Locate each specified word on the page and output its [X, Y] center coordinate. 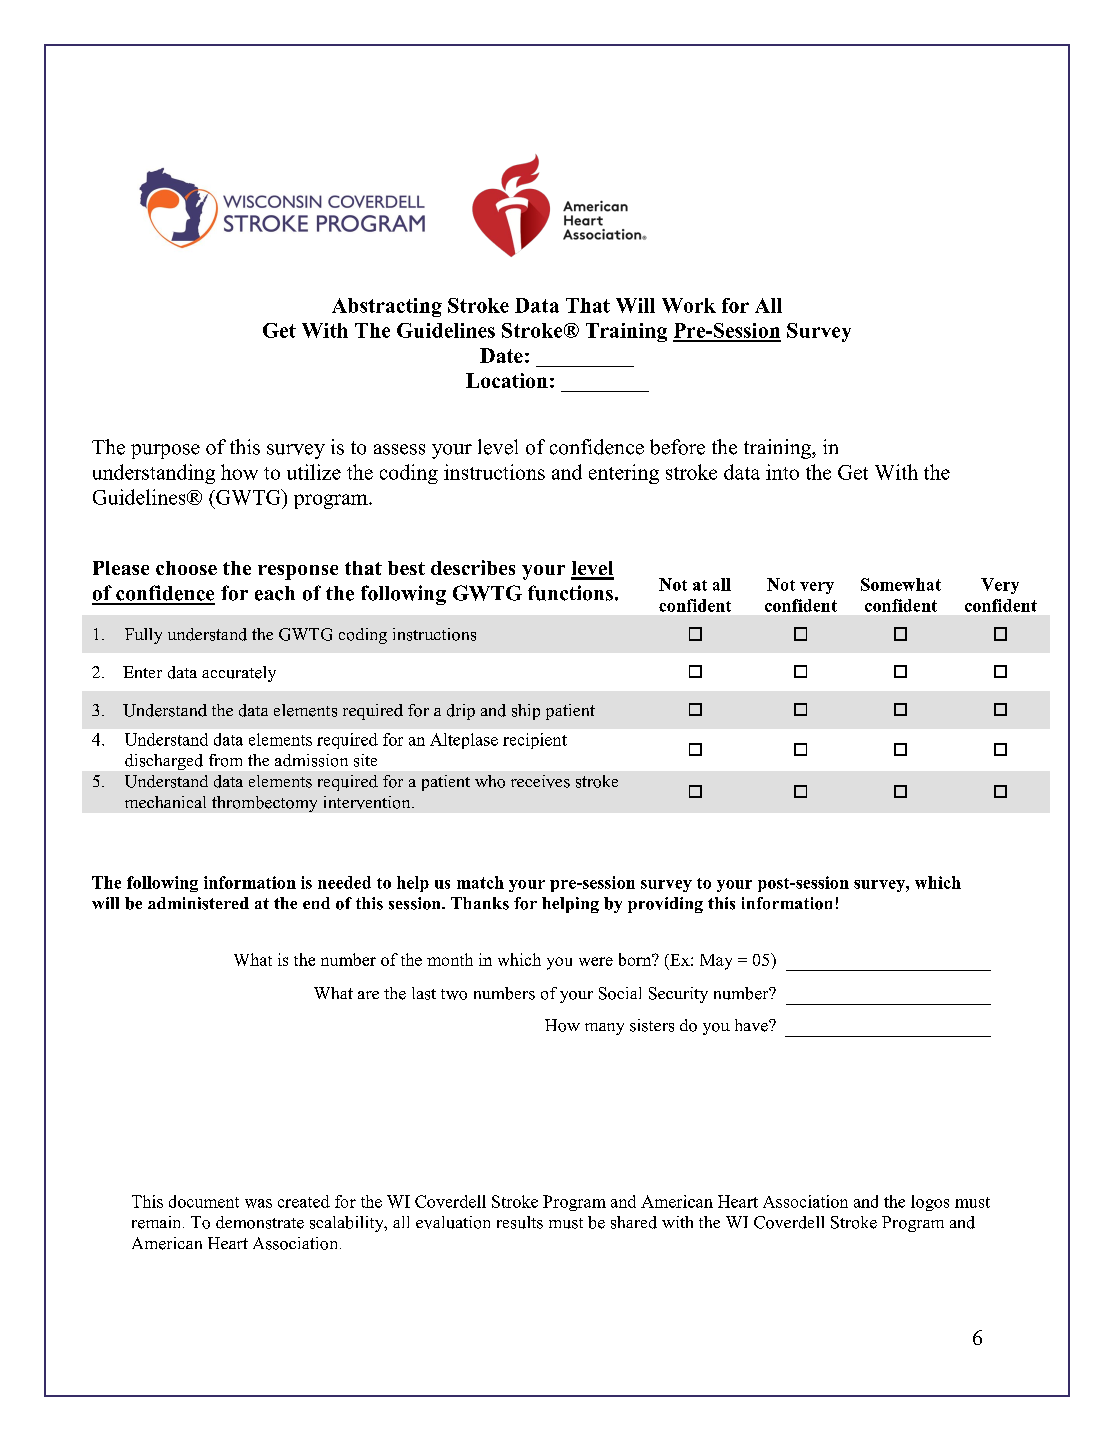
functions [570, 593]
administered [198, 903]
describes [473, 567]
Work [689, 305]
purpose [165, 451]
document [204, 1201]
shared [634, 1222]
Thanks [480, 903]
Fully [143, 636]
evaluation [453, 1222]
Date [501, 355]
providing [665, 905]
